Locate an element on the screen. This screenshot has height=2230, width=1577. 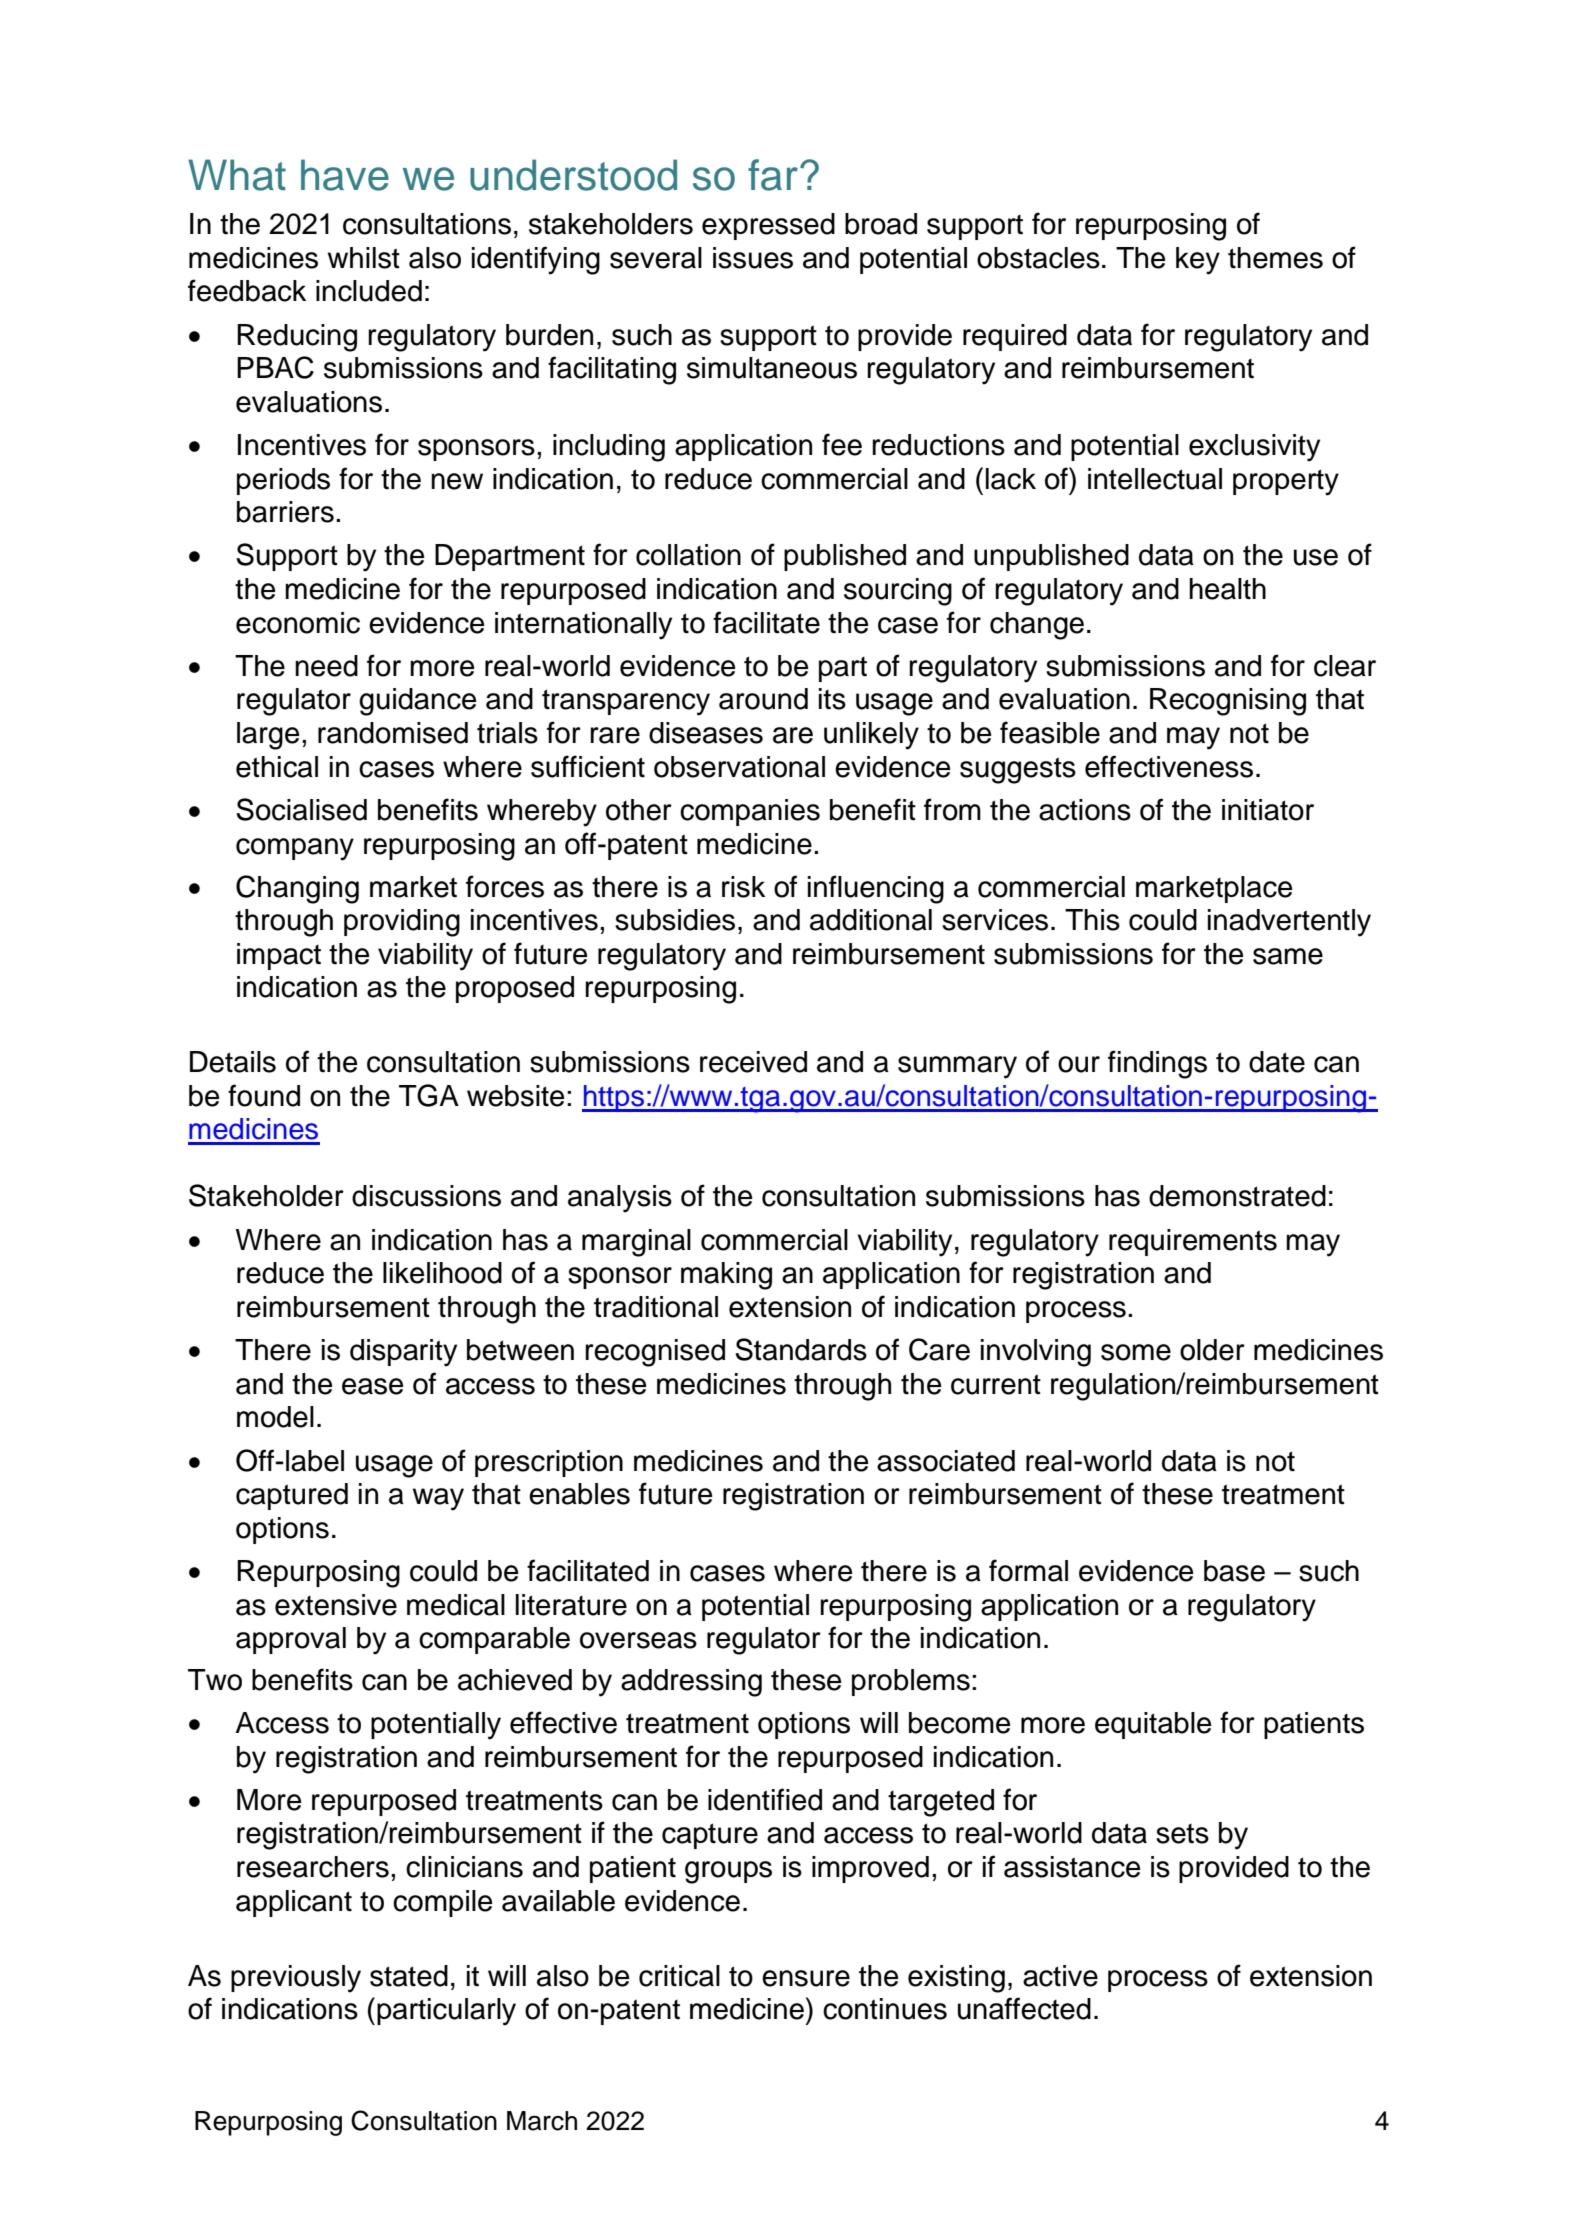
Standards is located at coordinates (801, 1349).
